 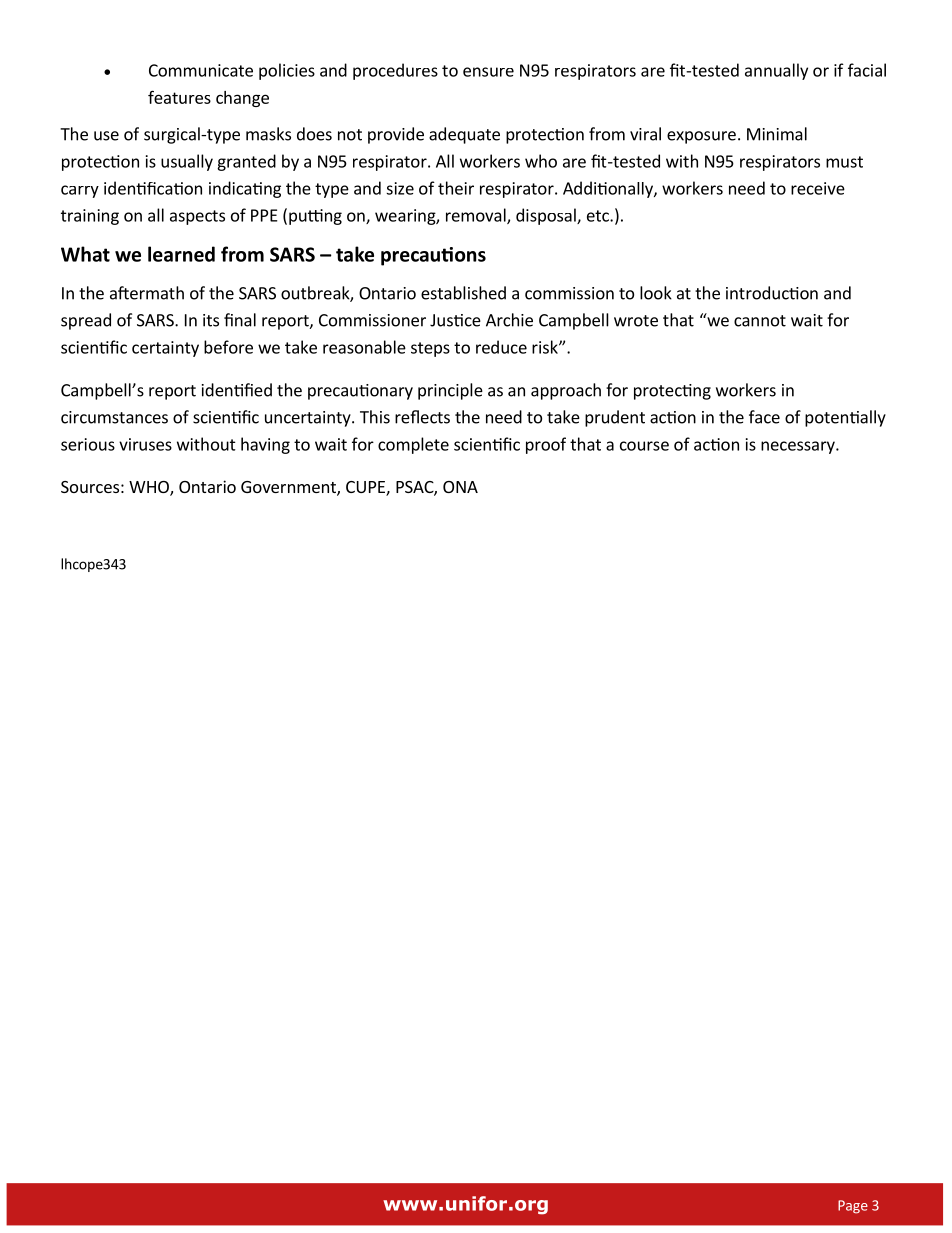 I want to click on face, so click(x=764, y=417).
